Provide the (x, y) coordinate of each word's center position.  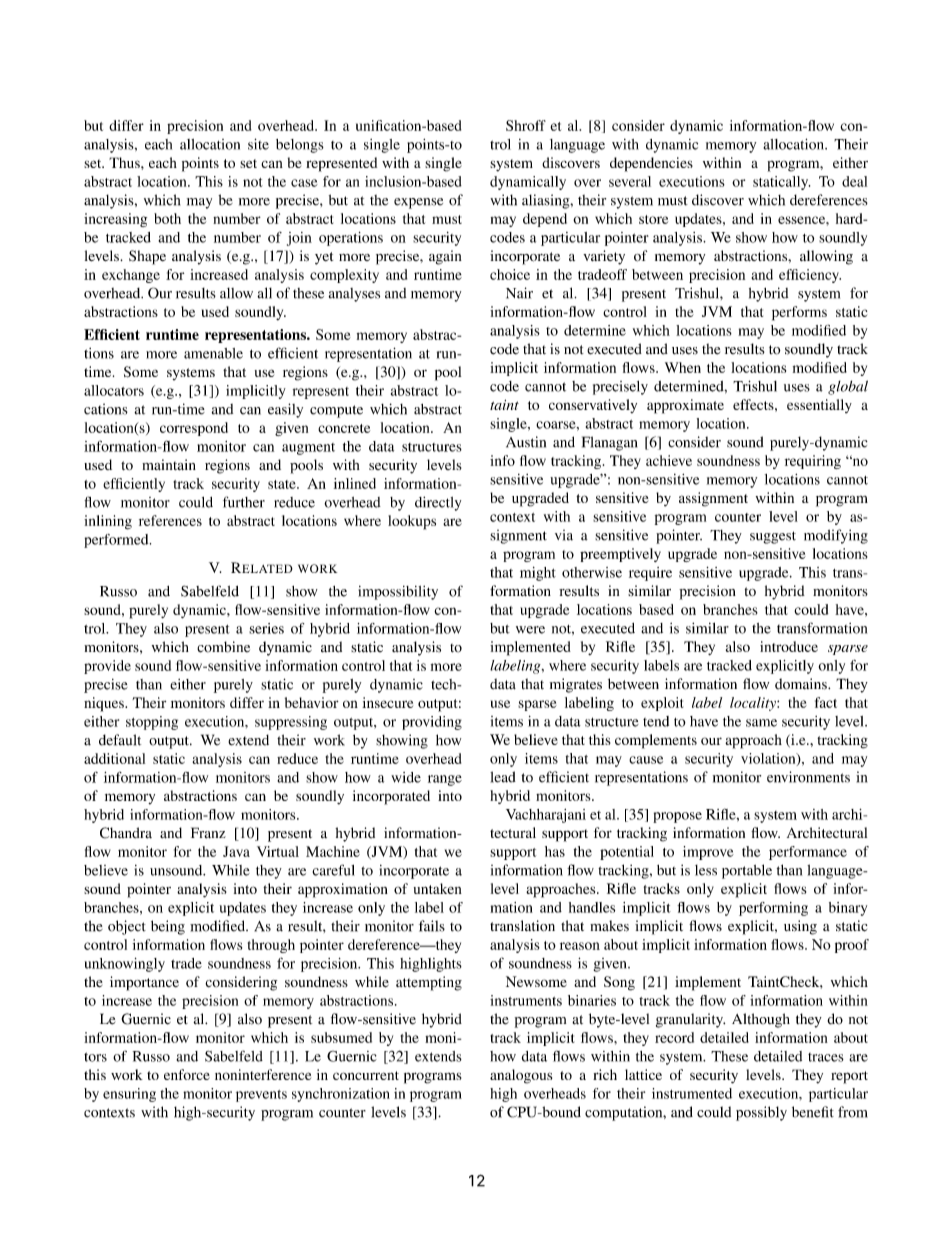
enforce (187, 1074)
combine (223, 647)
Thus (125, 162)
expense (418, 203)
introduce (789, 646)
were (530, 630)
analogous (521, 1076)
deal (854, 181)
